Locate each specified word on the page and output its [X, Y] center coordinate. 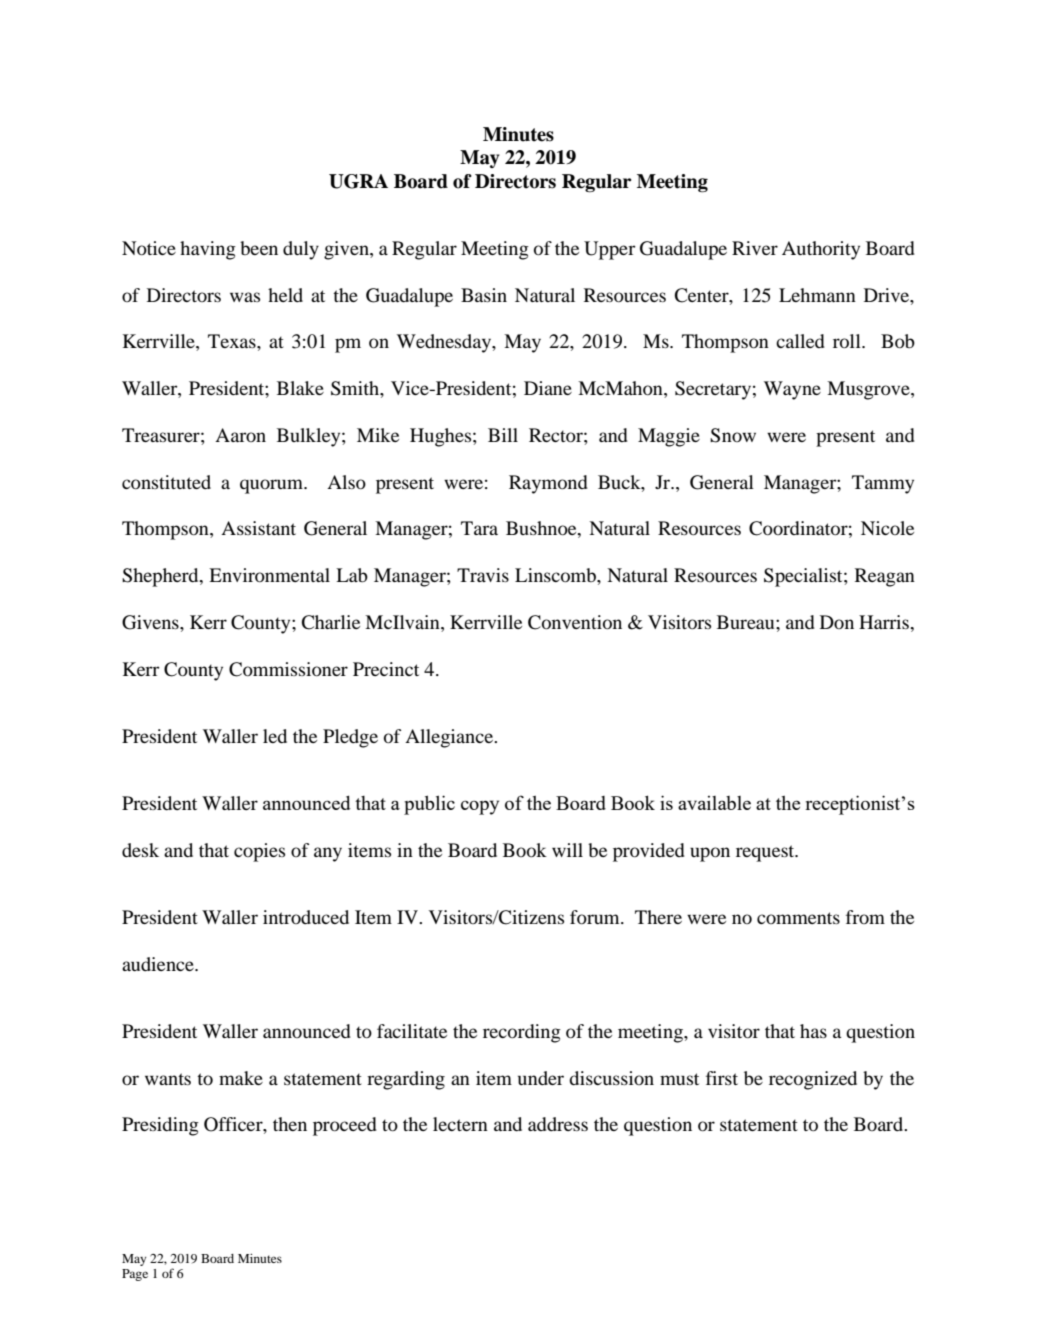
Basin [484, 295]
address [558, 1124]
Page [135, 1275]
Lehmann [817, 295]
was [245, 297]
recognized [813, 1080]
